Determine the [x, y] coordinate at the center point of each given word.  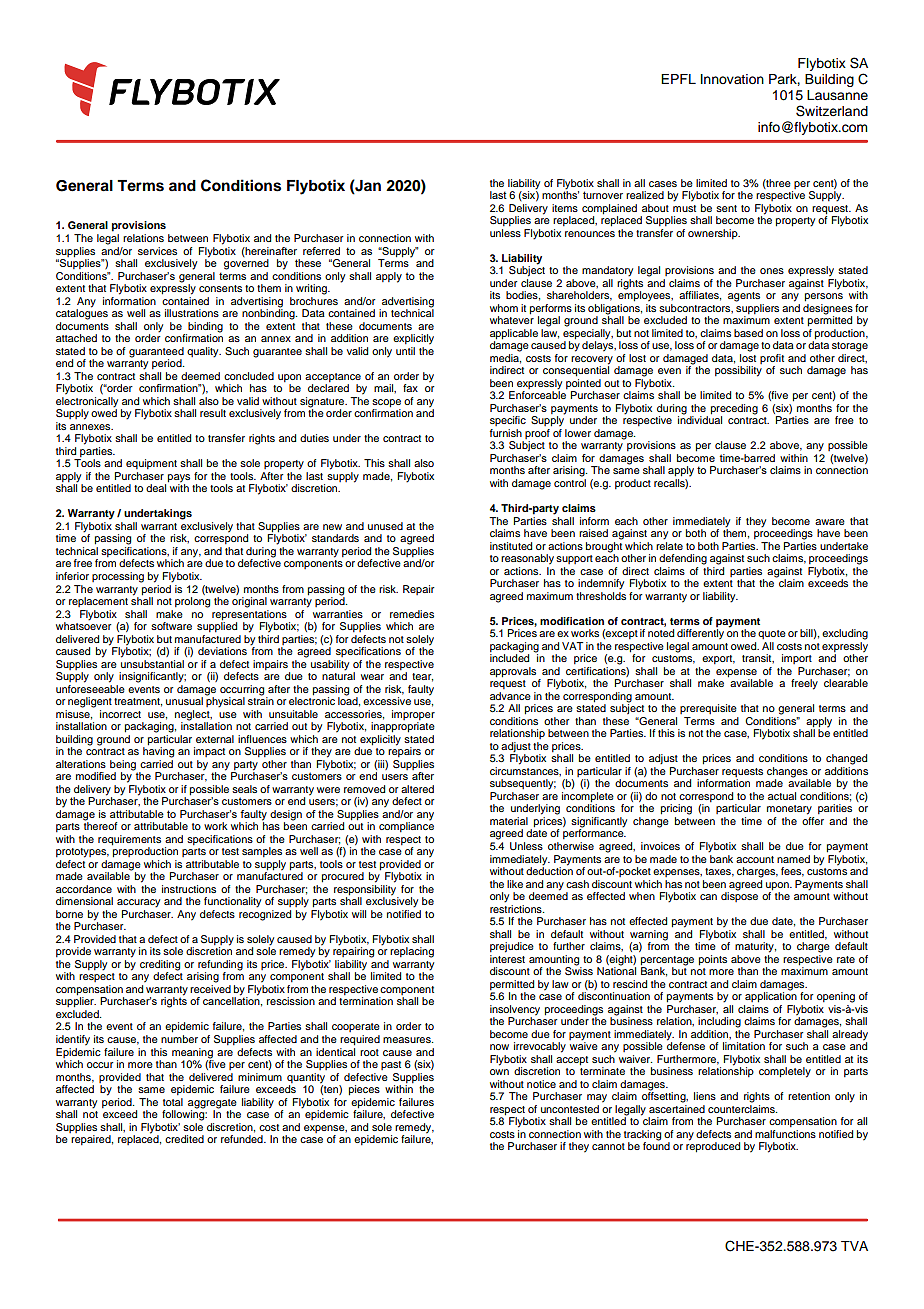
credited [184, 1139]
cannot [608, 1146]
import [797, 659]
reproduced [713, 1146]
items [565, 208]
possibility [738, 371]
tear [422, 677]
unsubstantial [152, 662]
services [157, 251]
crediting [160, 966]
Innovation [732, 79]
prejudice [512, 947]
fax [410, 388]
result [213, 413]
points [713, 960]
